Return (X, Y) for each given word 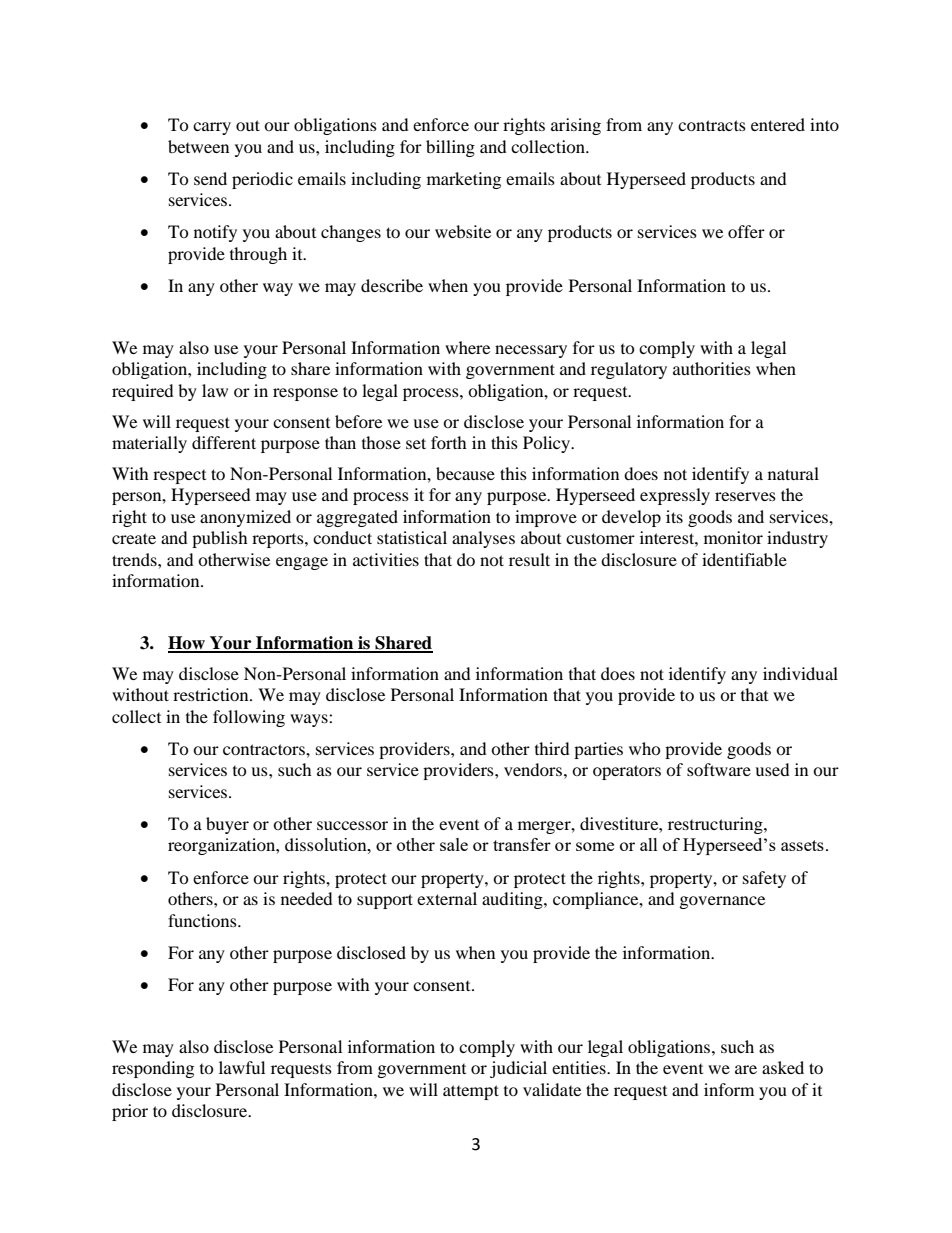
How (187, 644)
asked (783, 1067)
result (529, 559)
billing (450, 148)
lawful (242, 1067)
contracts (712, 125)
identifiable (744, 559)
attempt (471, 1092)
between (198, 146)
